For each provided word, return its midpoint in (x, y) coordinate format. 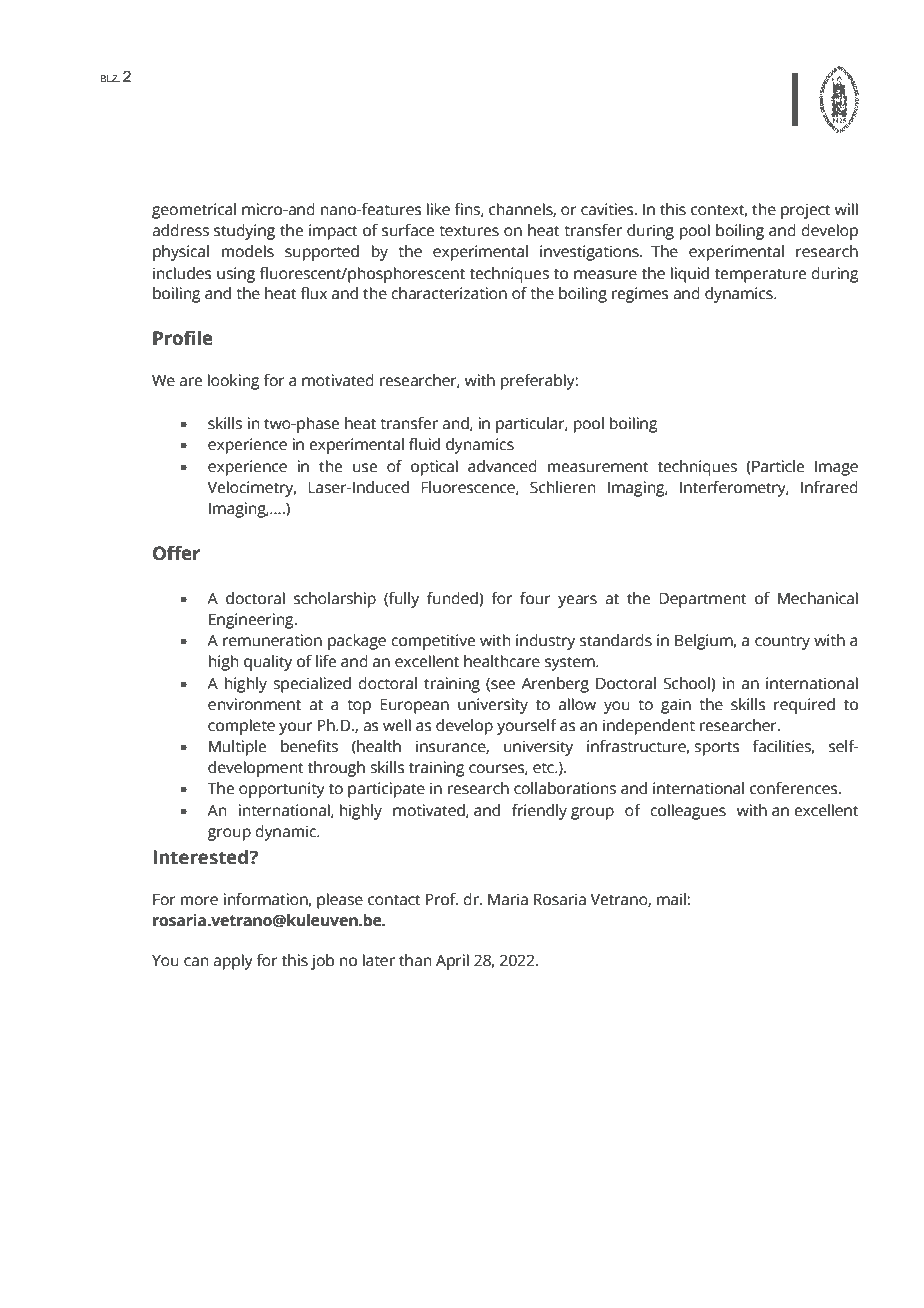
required (804, 706)
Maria (508, 899)
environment (254, 704)
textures (469, 231)
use (365, 468)
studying (244, 232)
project (806, 211)
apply (233, 962)
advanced (502, 466)
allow (577, 704)
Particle (778, 466)
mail (672, 899)
